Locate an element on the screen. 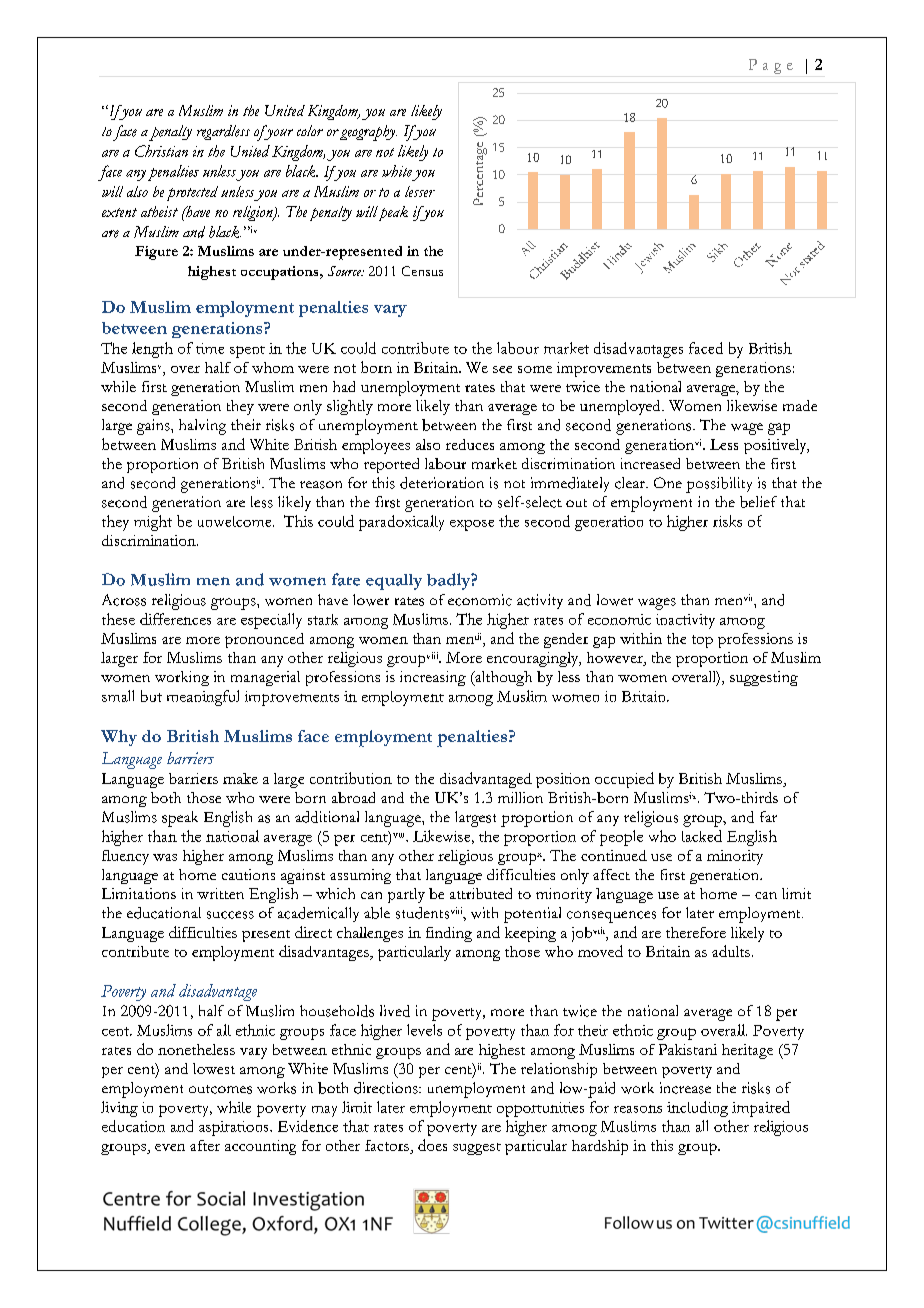 The image size is (924, 1308). Christian is located at coordinates (161, 151).
